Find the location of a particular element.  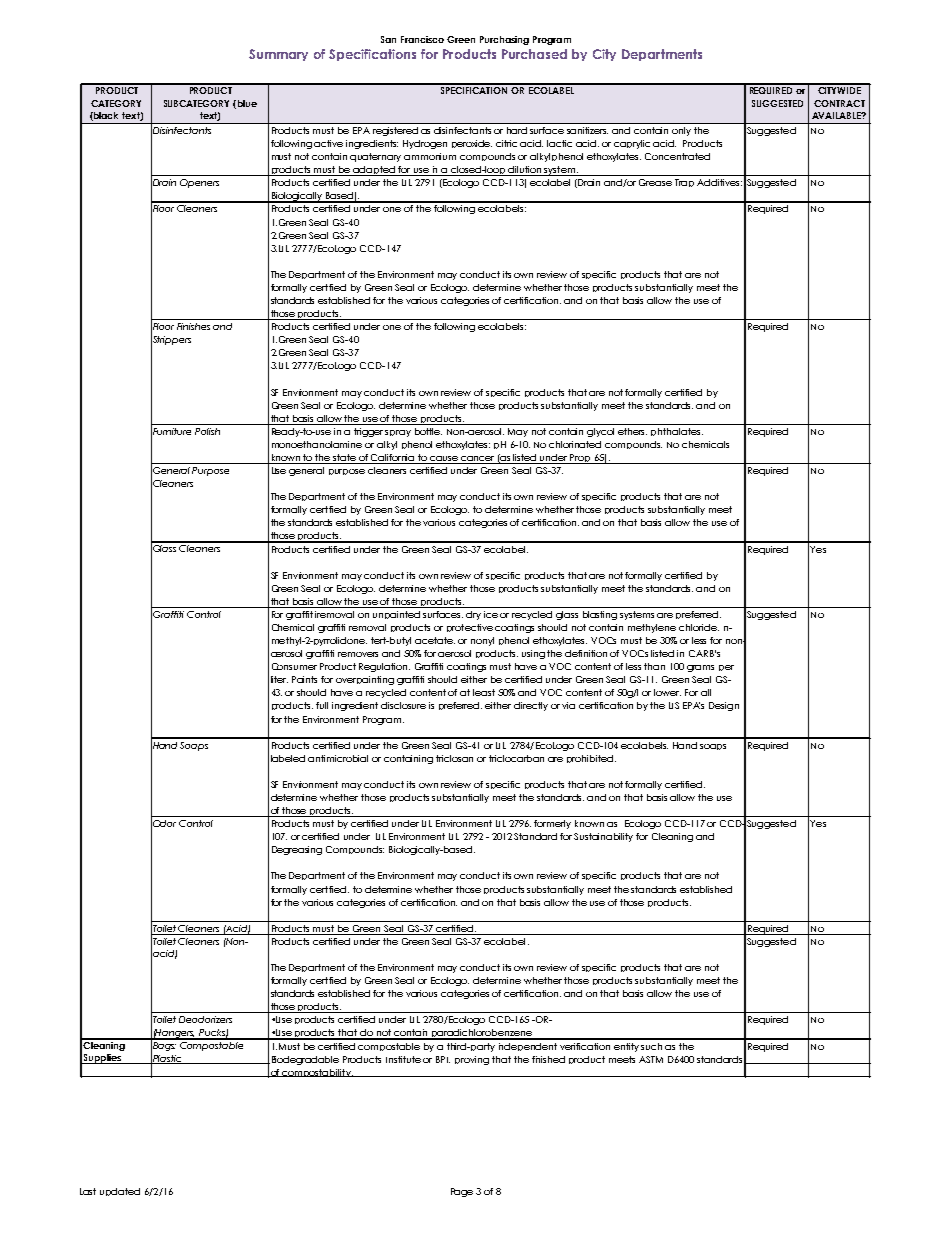

CONTRACT is located at coordinates (839, 103).
